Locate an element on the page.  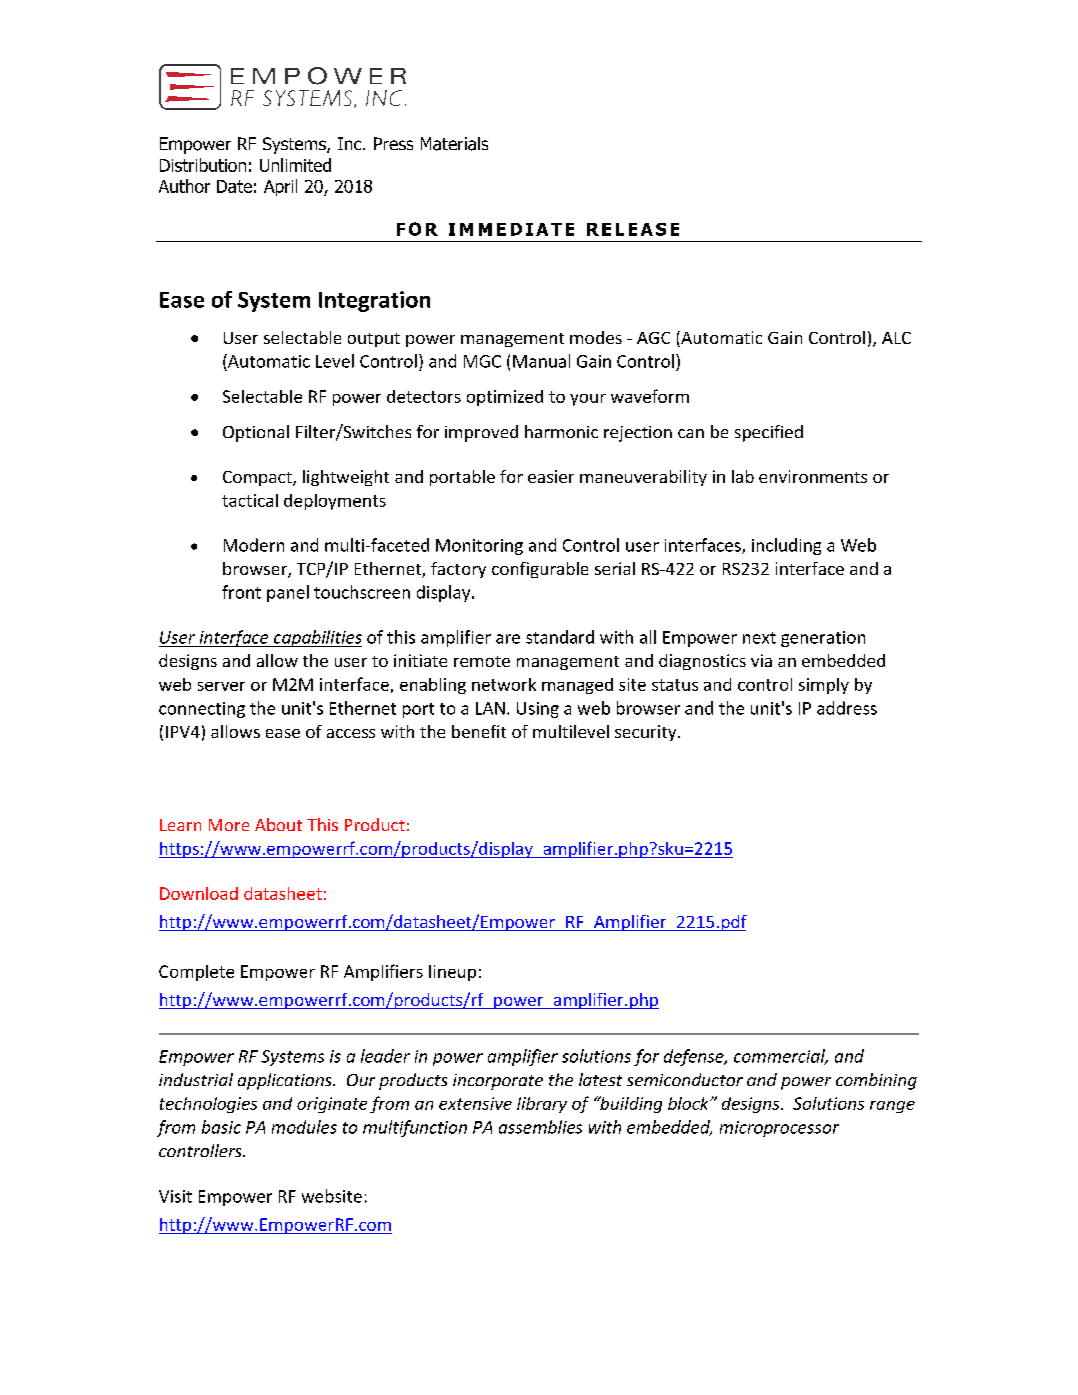
network is located at coordinates (504, 684).
